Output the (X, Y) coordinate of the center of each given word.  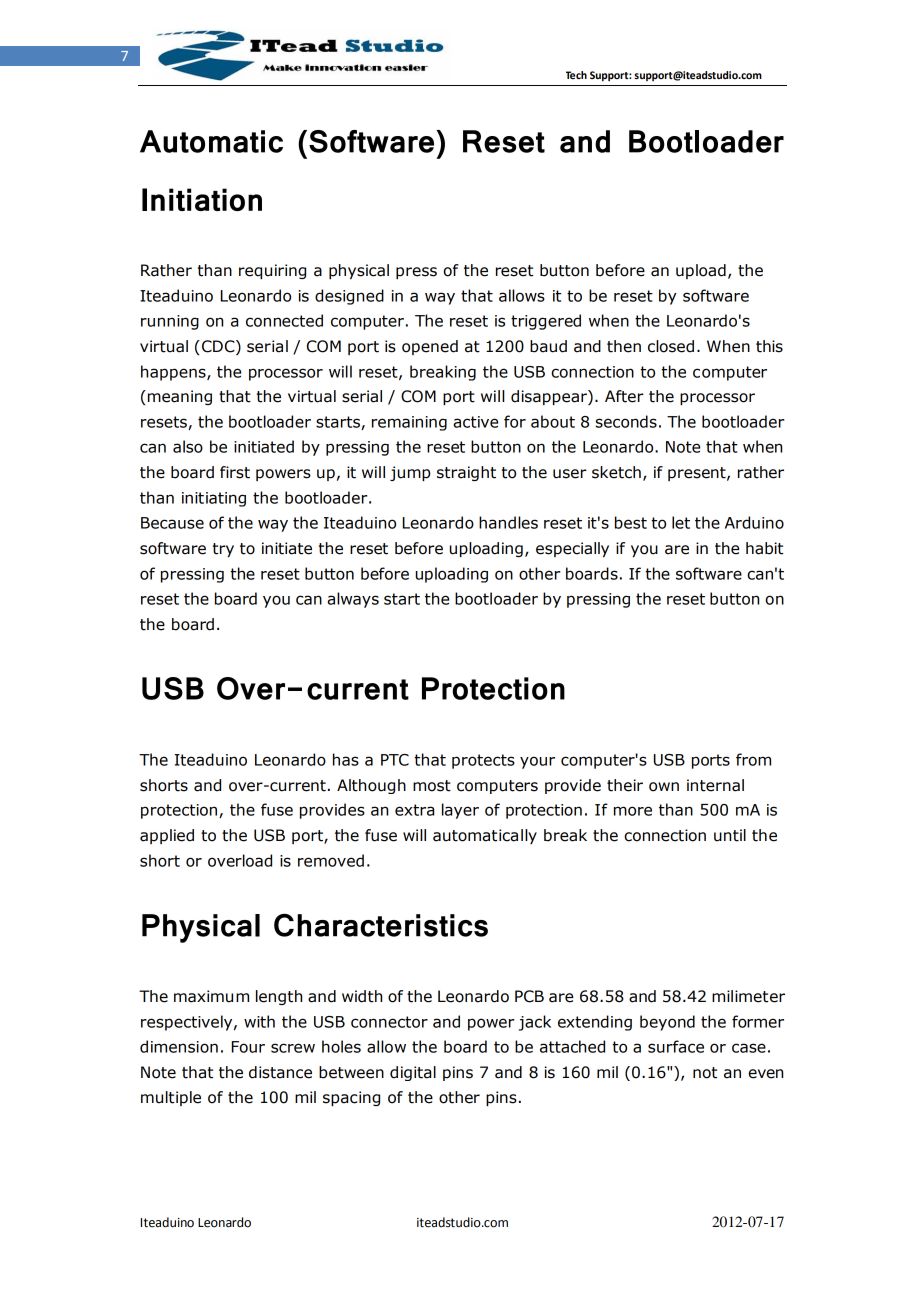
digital (413, 1073)
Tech (576, 75)
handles (508, 522)
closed (671, 346)
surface (676, 1046)
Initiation (202, 199)
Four (248, 1047)
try (223, 550)
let (681, 522)
